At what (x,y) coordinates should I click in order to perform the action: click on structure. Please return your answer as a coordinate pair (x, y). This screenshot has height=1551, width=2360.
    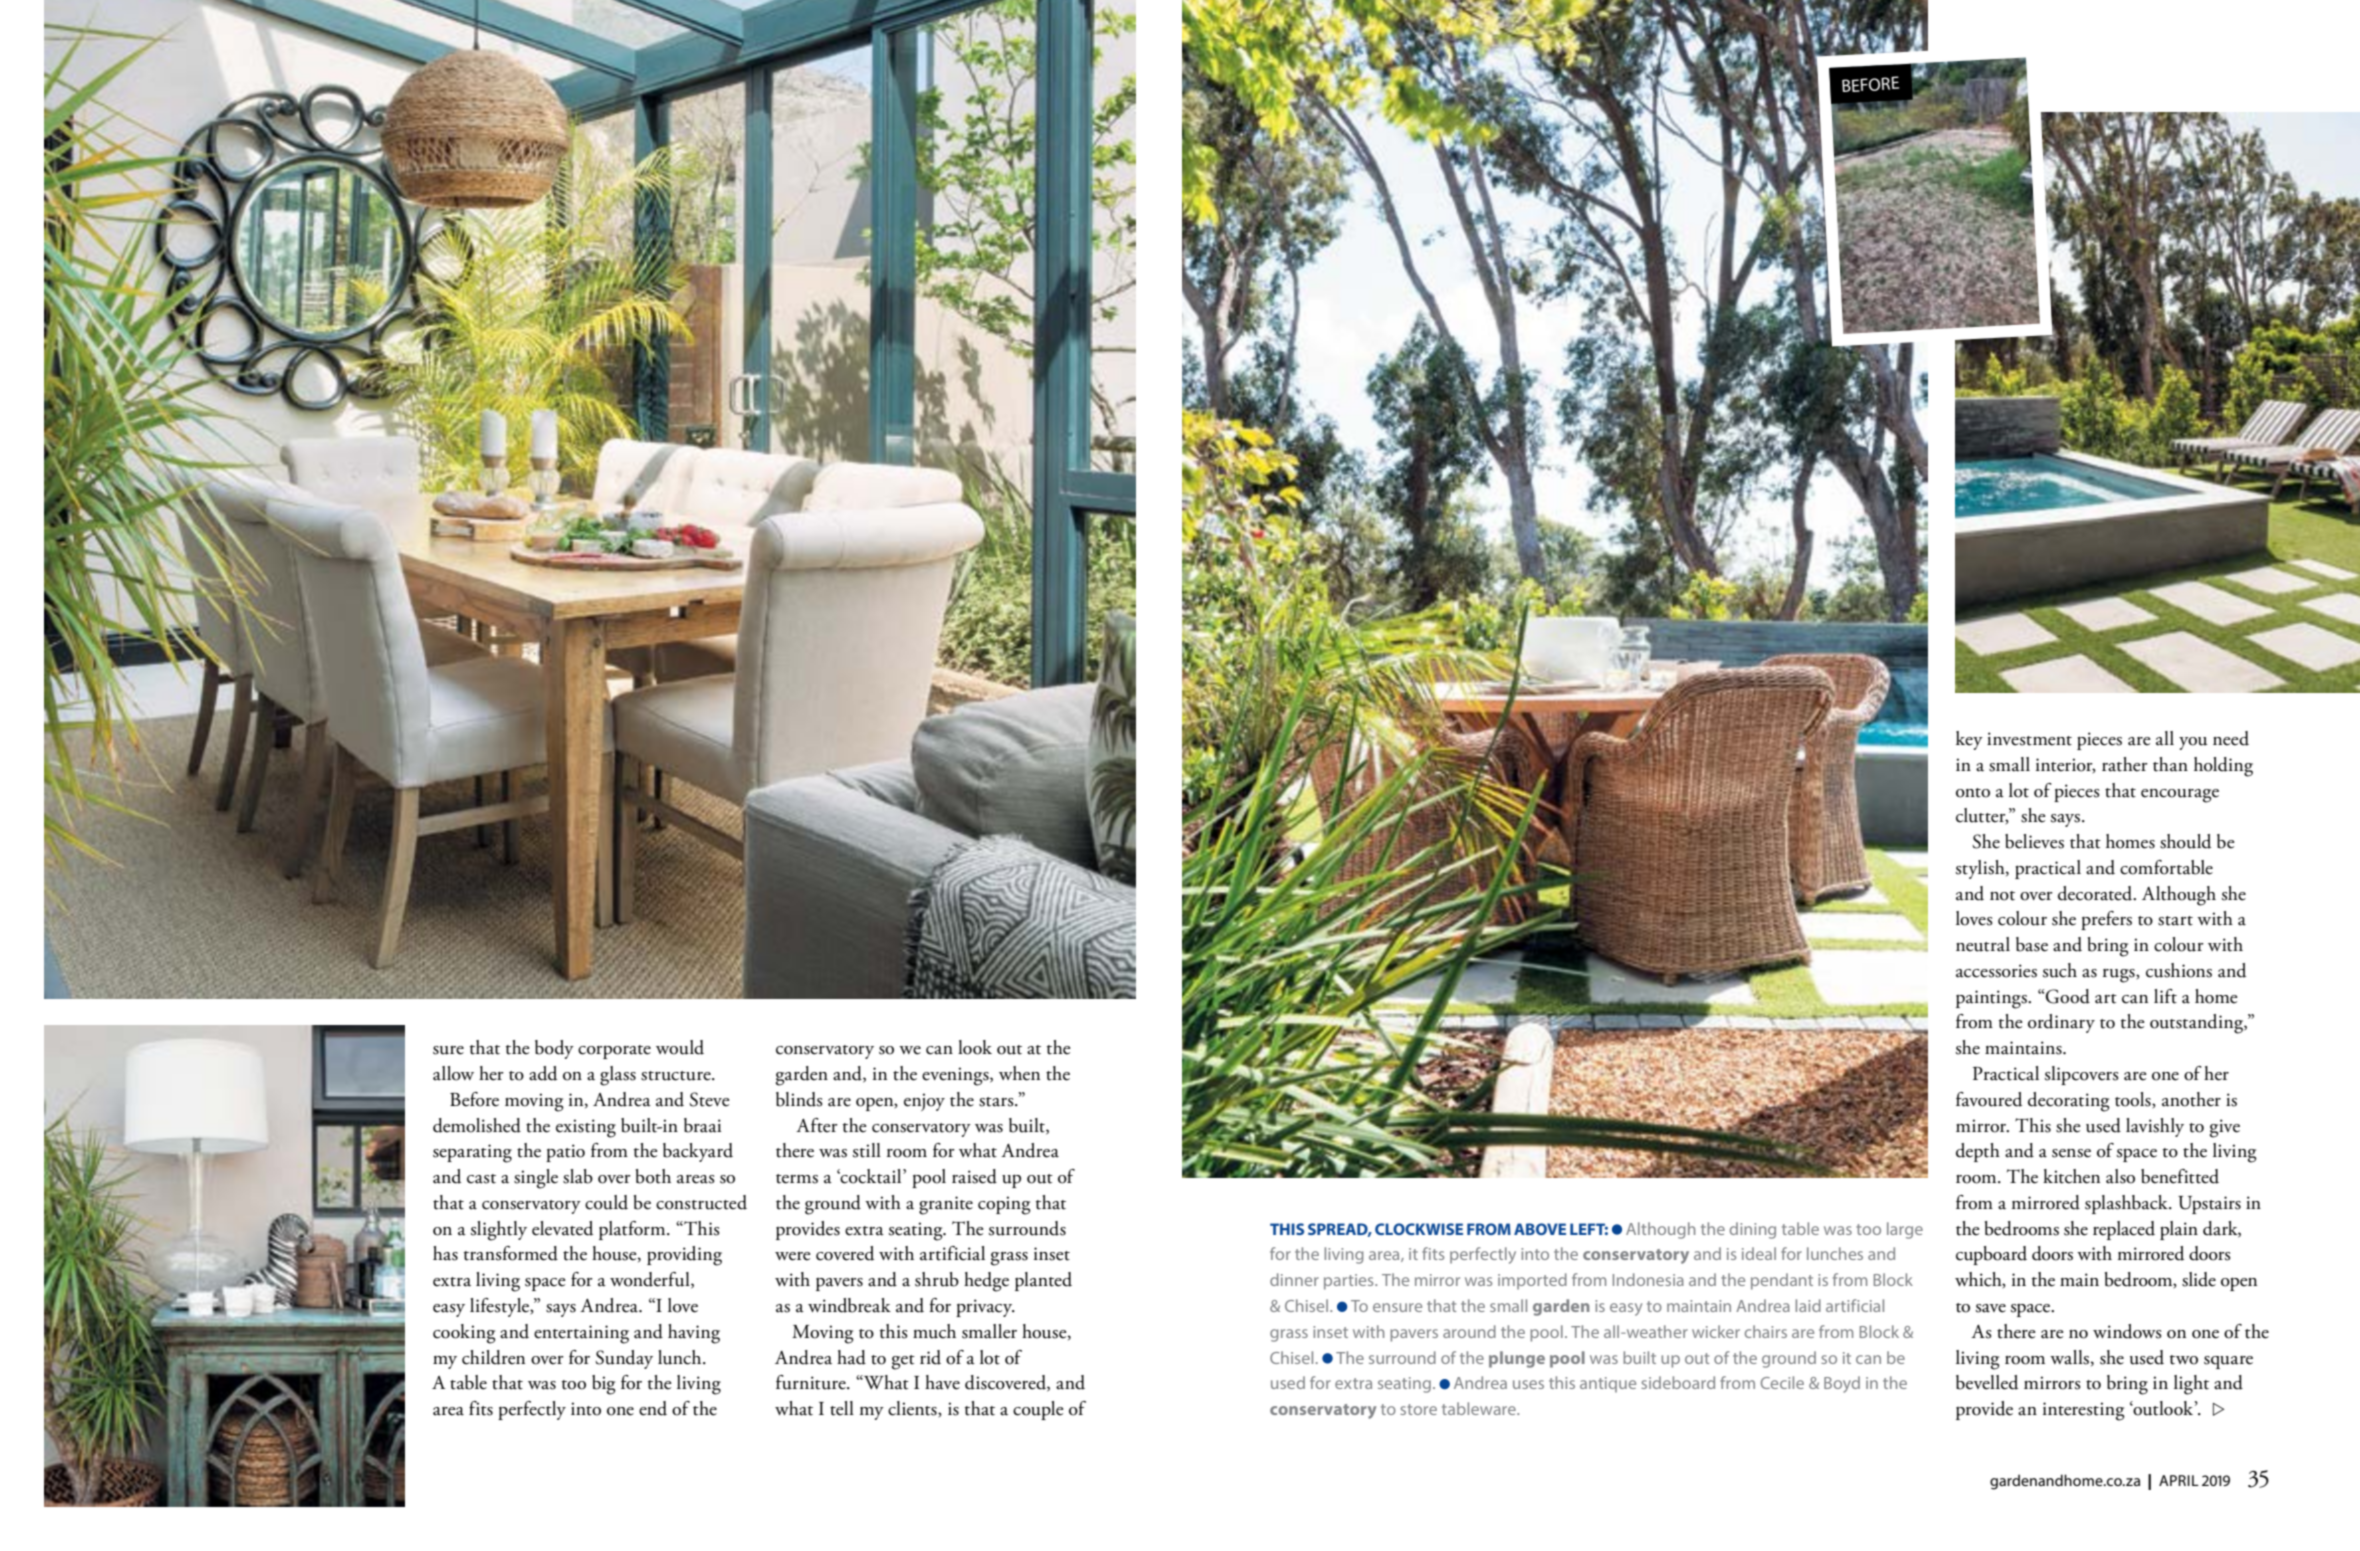
    Looking at the image, I should click on (677, 1076).
